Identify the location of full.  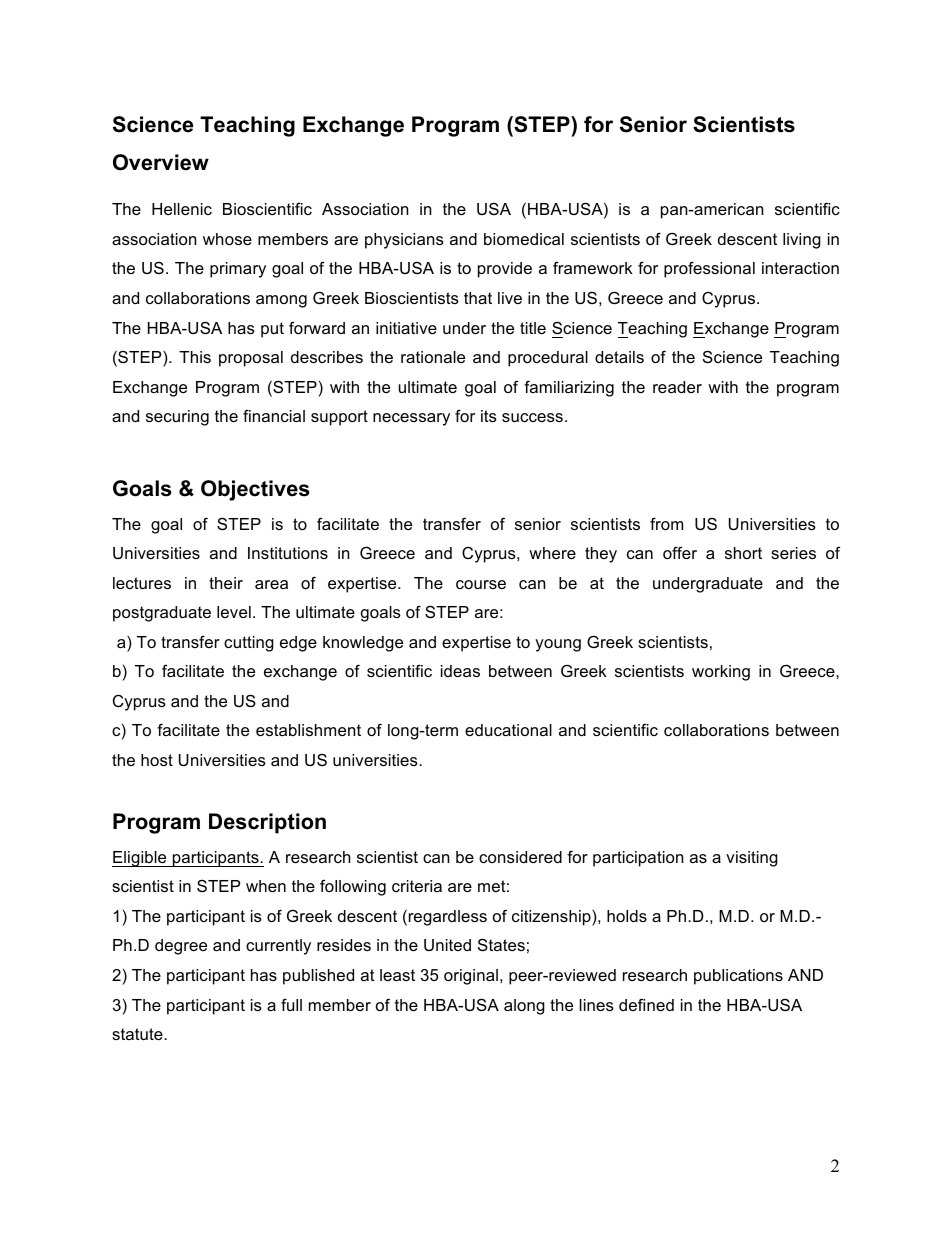
(291, 1004).
